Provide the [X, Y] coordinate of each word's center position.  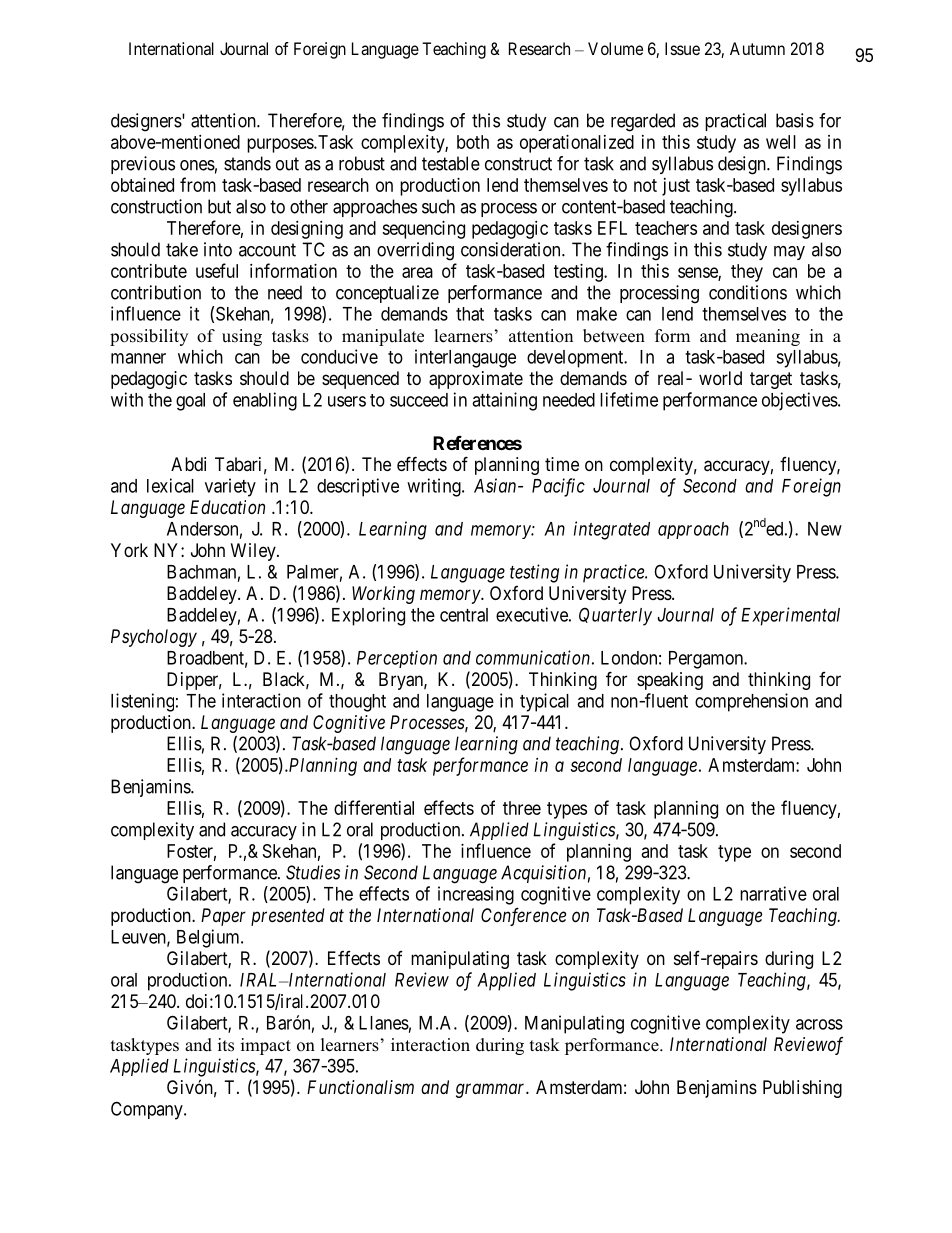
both [473, 142]
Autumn [757, 48]
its [226, 1045]
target [771, 380]
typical [544, 702]
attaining [504, 401]
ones [197, 165]
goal [190, 402]
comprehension [751, 702]
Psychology [154, 638]
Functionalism [360, 1087]
